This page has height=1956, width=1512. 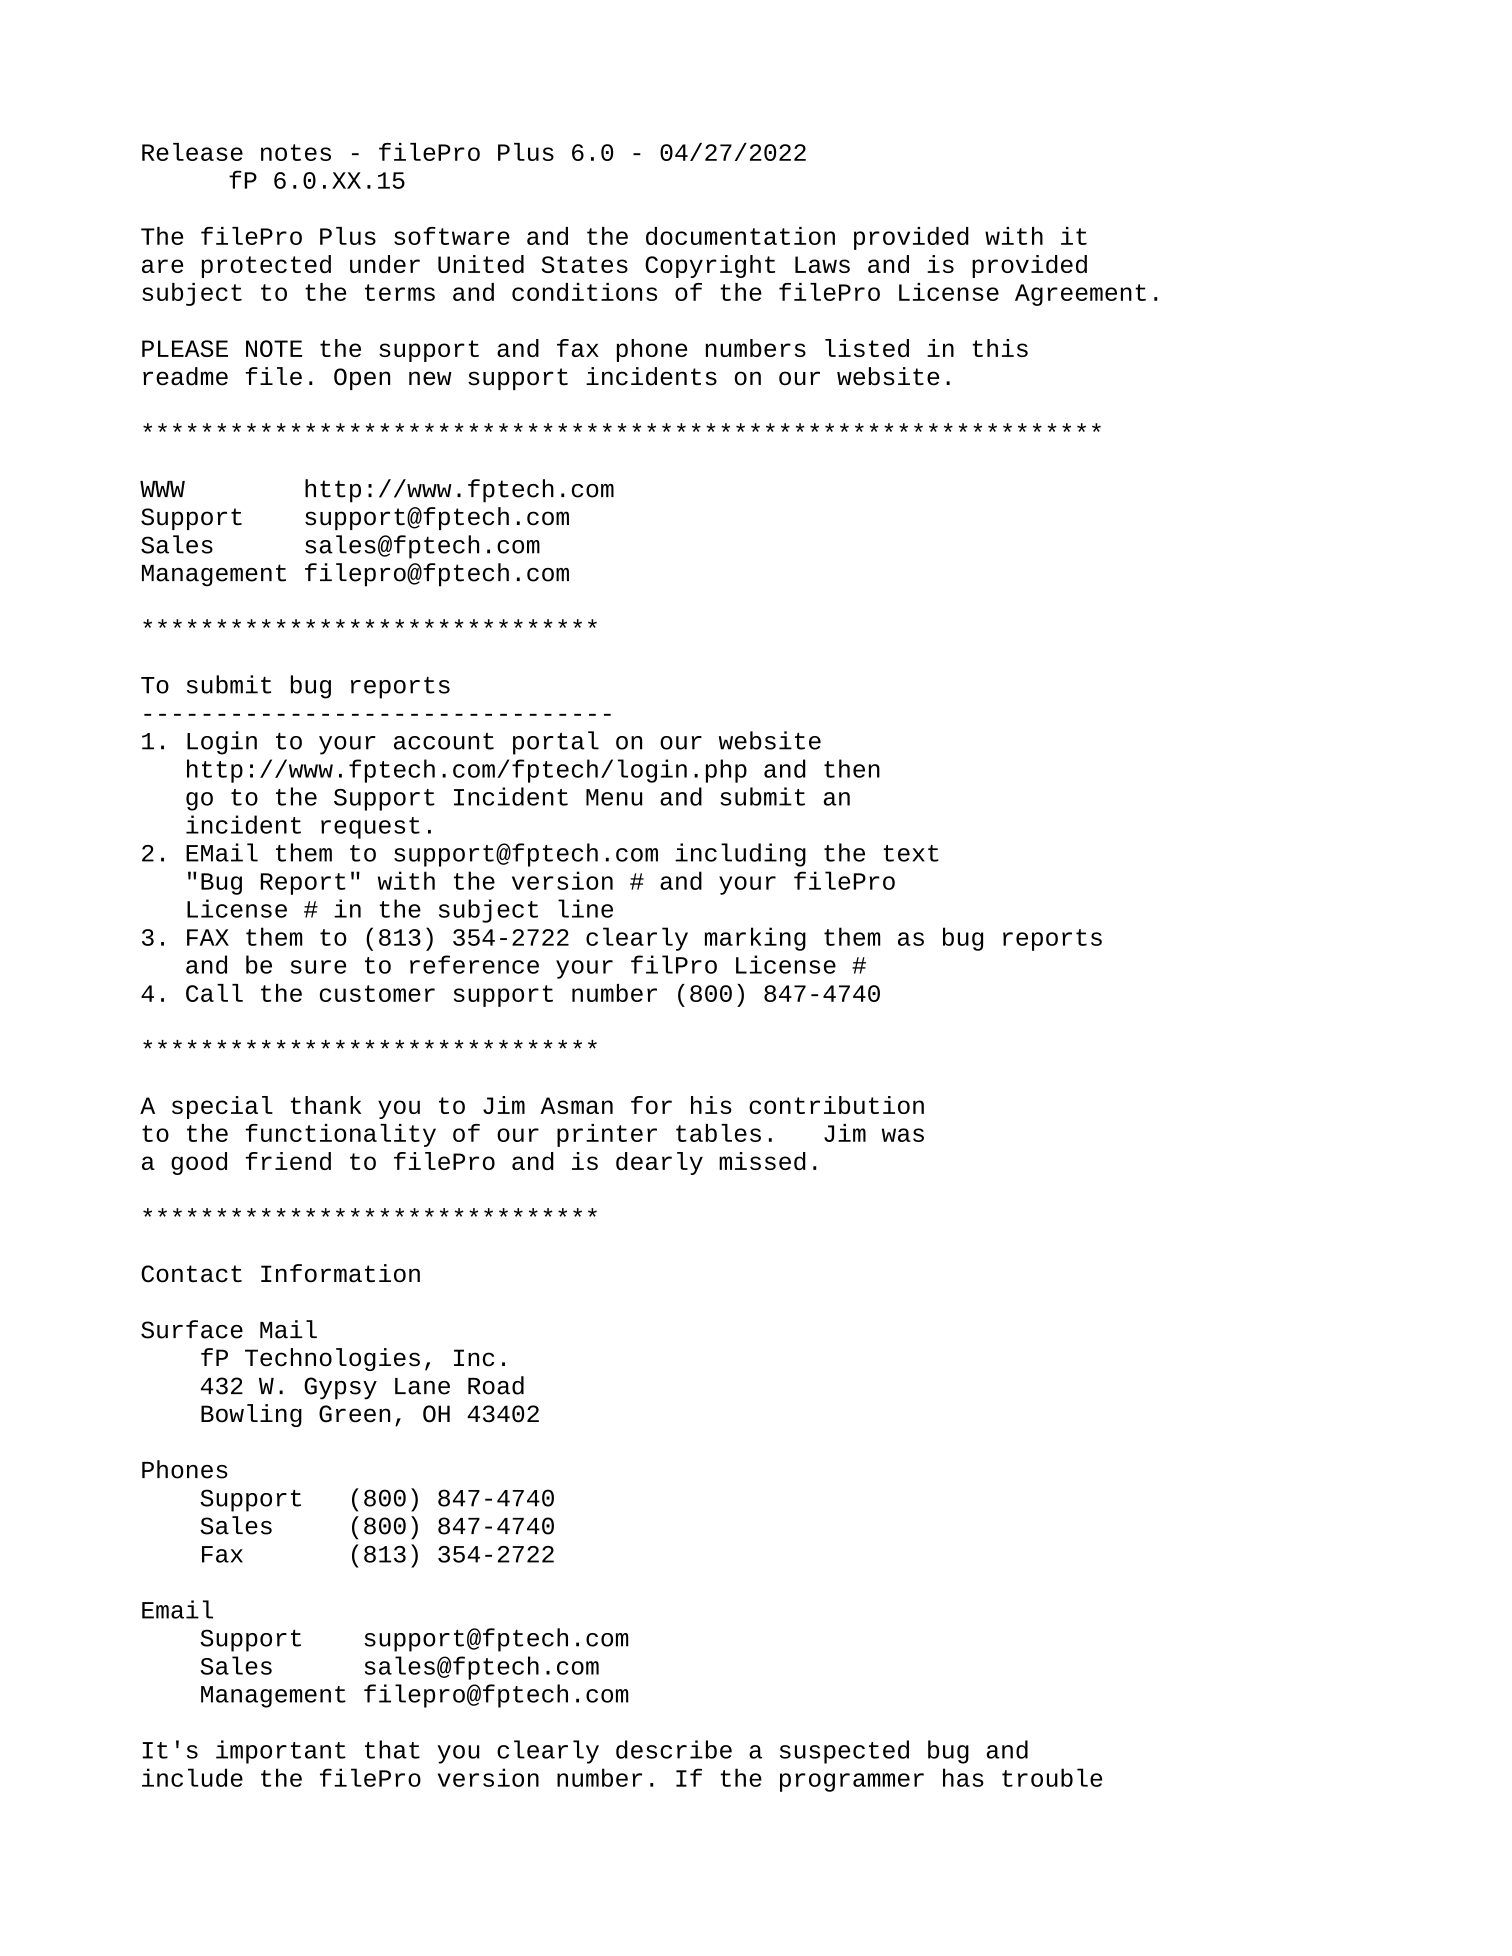 What do you see at coordinates (584, 264) in the page?
I see `States` at bounding box center [584, 264].
